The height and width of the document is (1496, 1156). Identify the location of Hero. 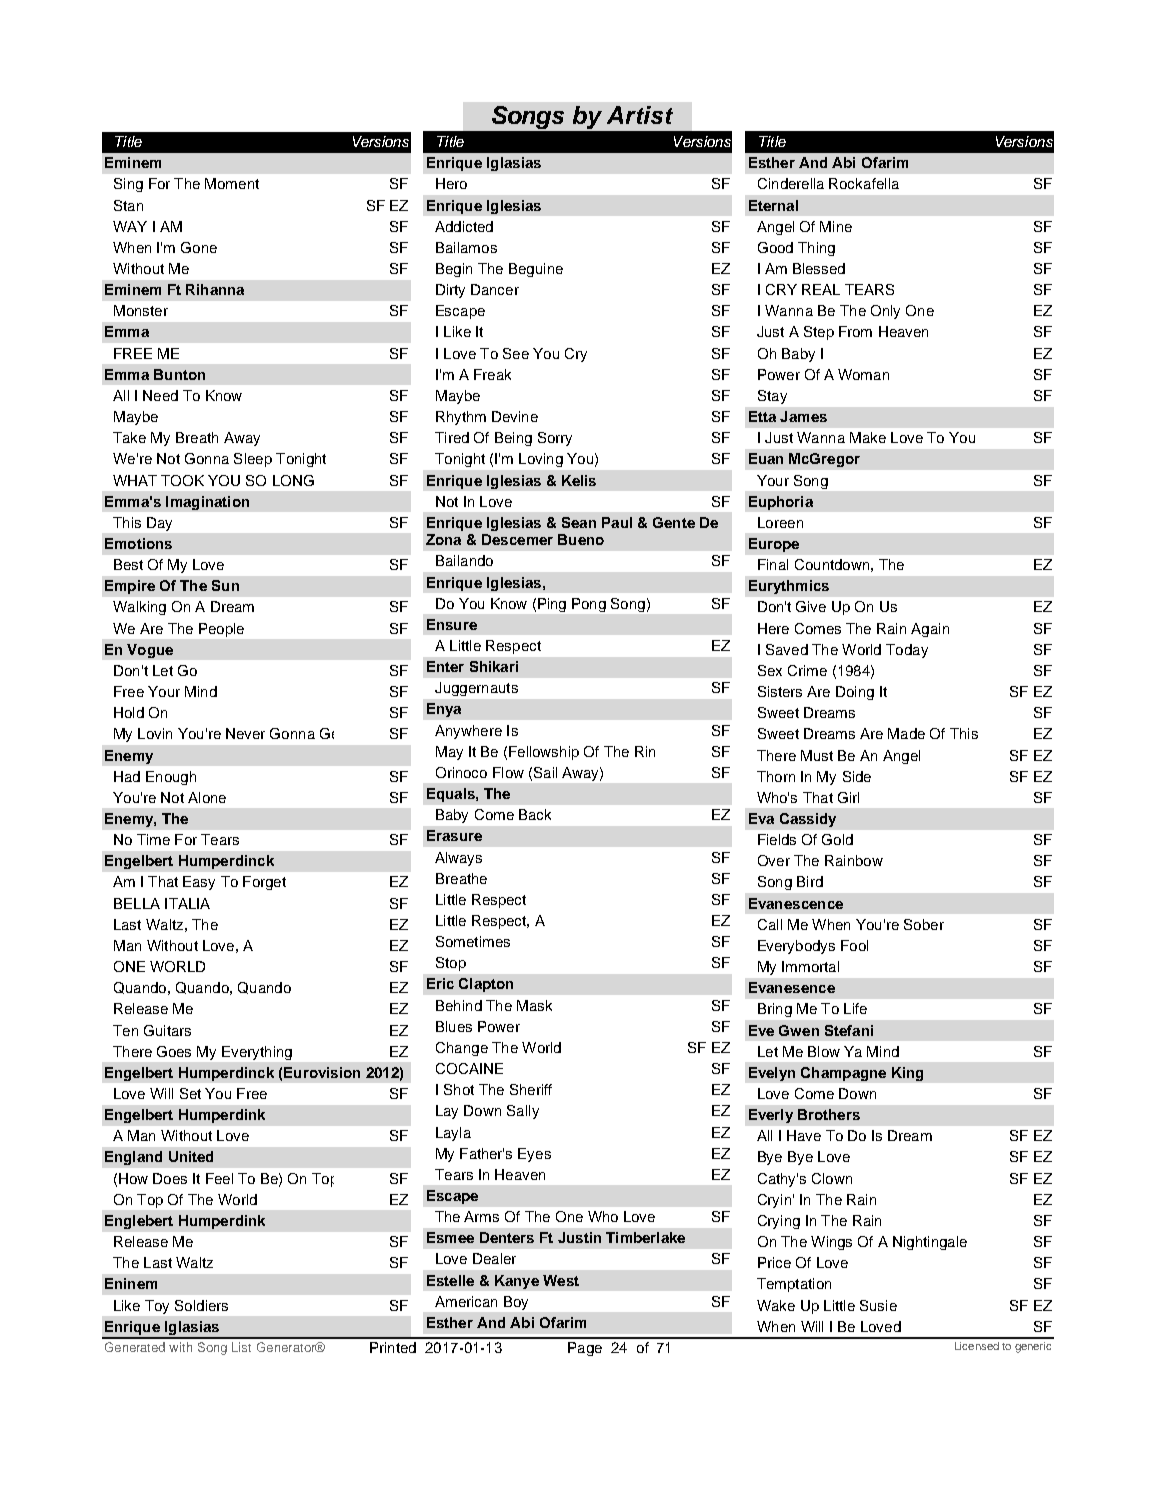
(451, 183).
